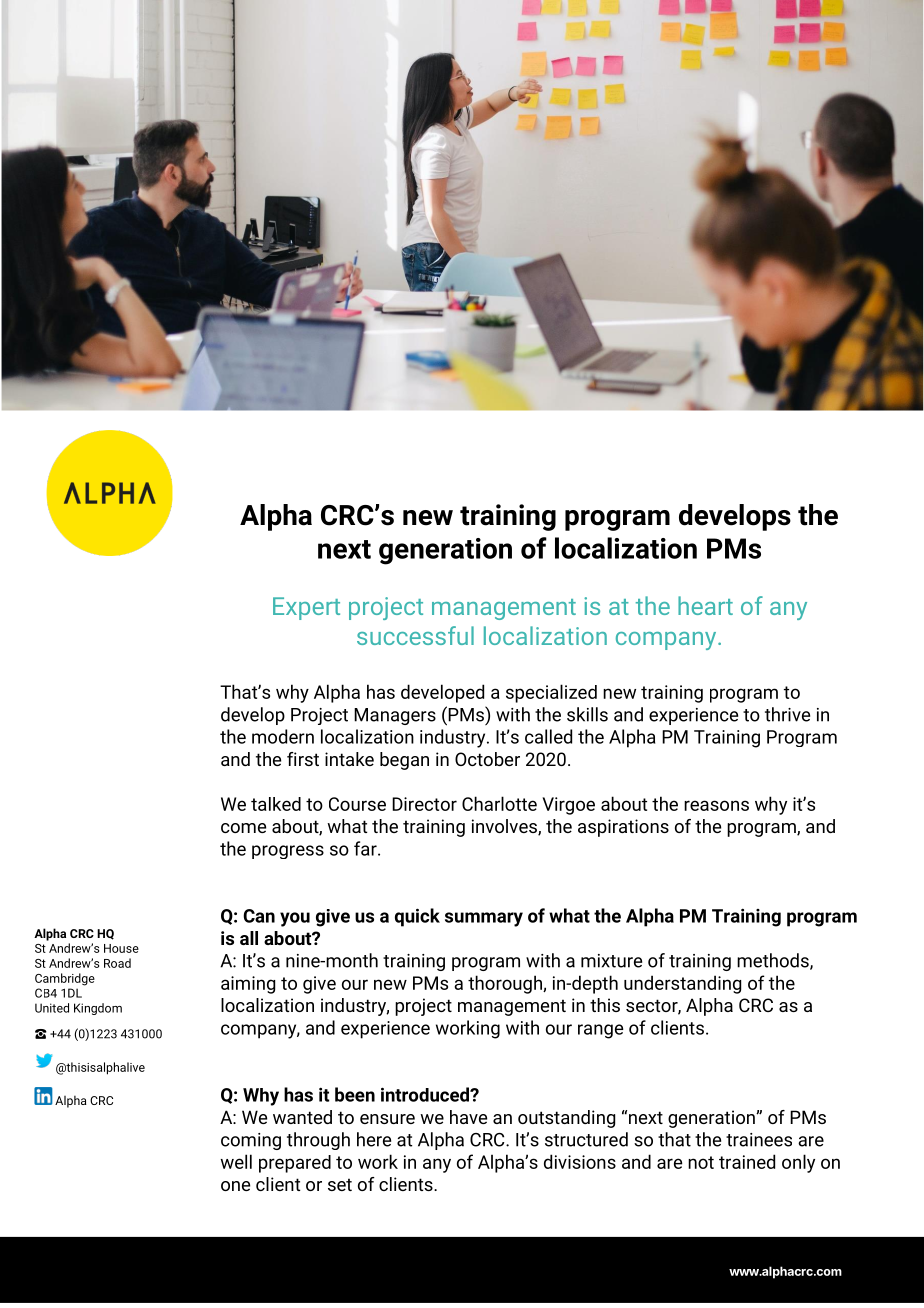  I want to click on mixture, so click(611, 961).
